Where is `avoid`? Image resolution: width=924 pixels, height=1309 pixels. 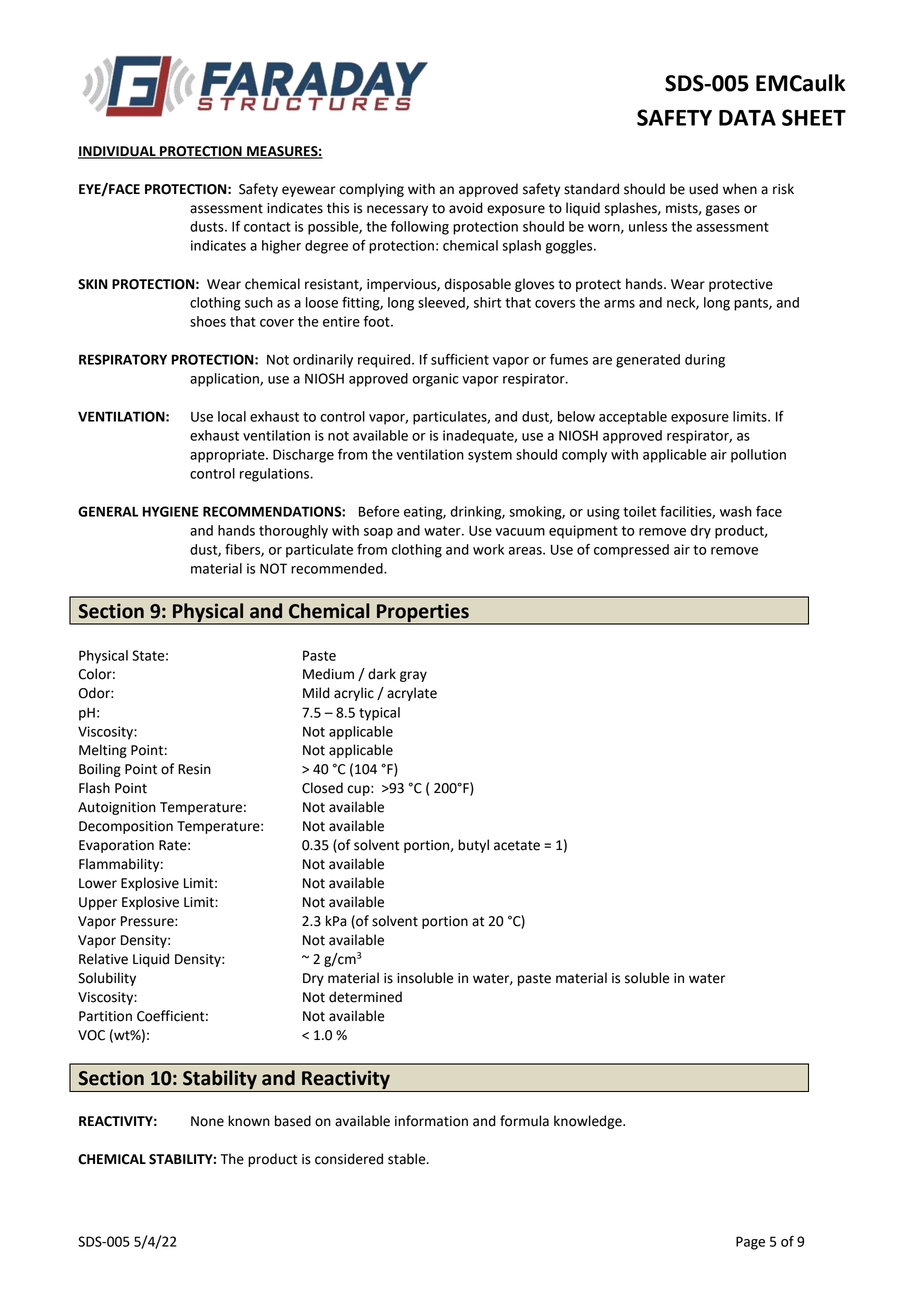
avoid is located at coordinates (466, 208).
